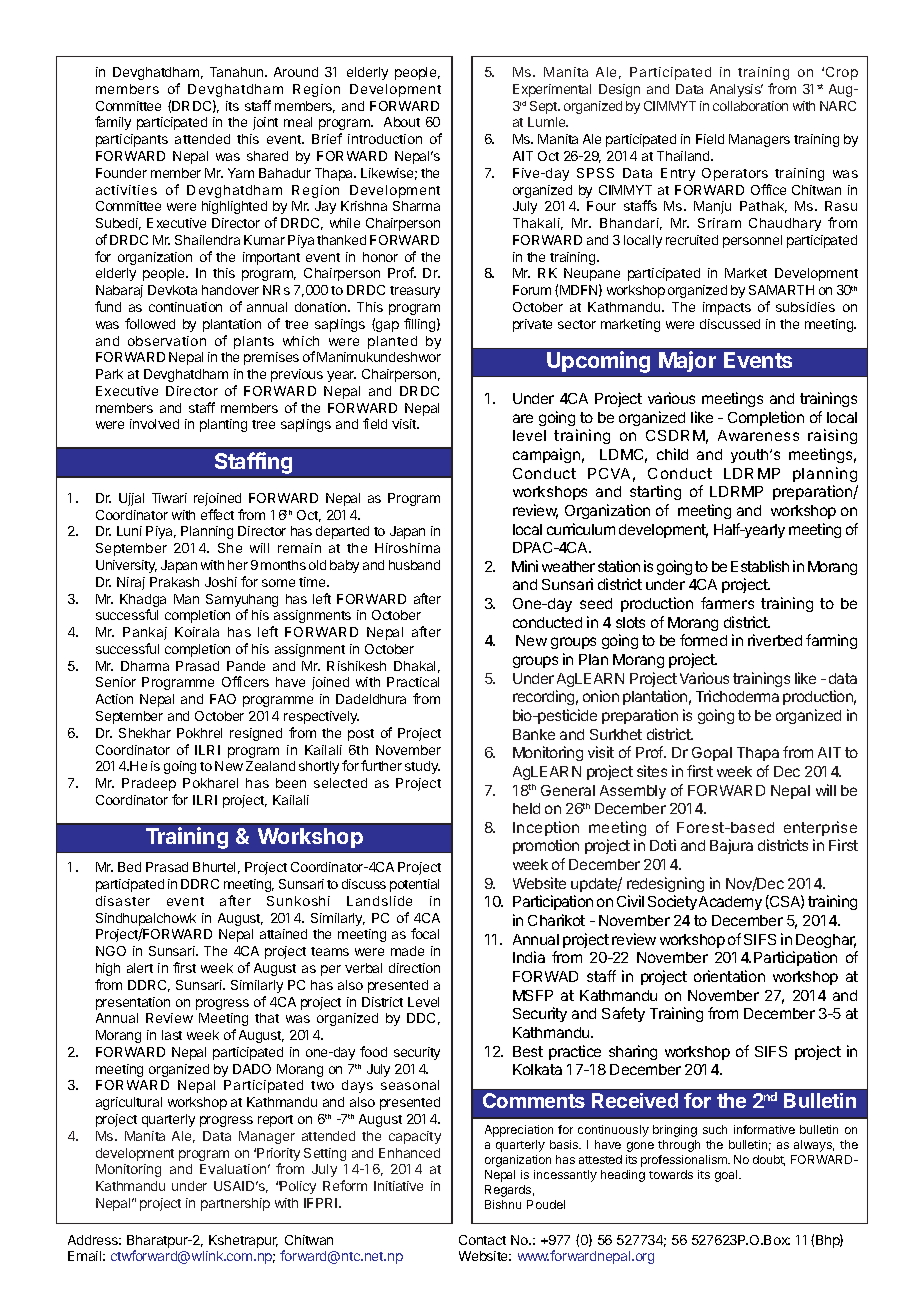 The image size is (924, 1308). I want to click on Koirala, so click(197, 632).
